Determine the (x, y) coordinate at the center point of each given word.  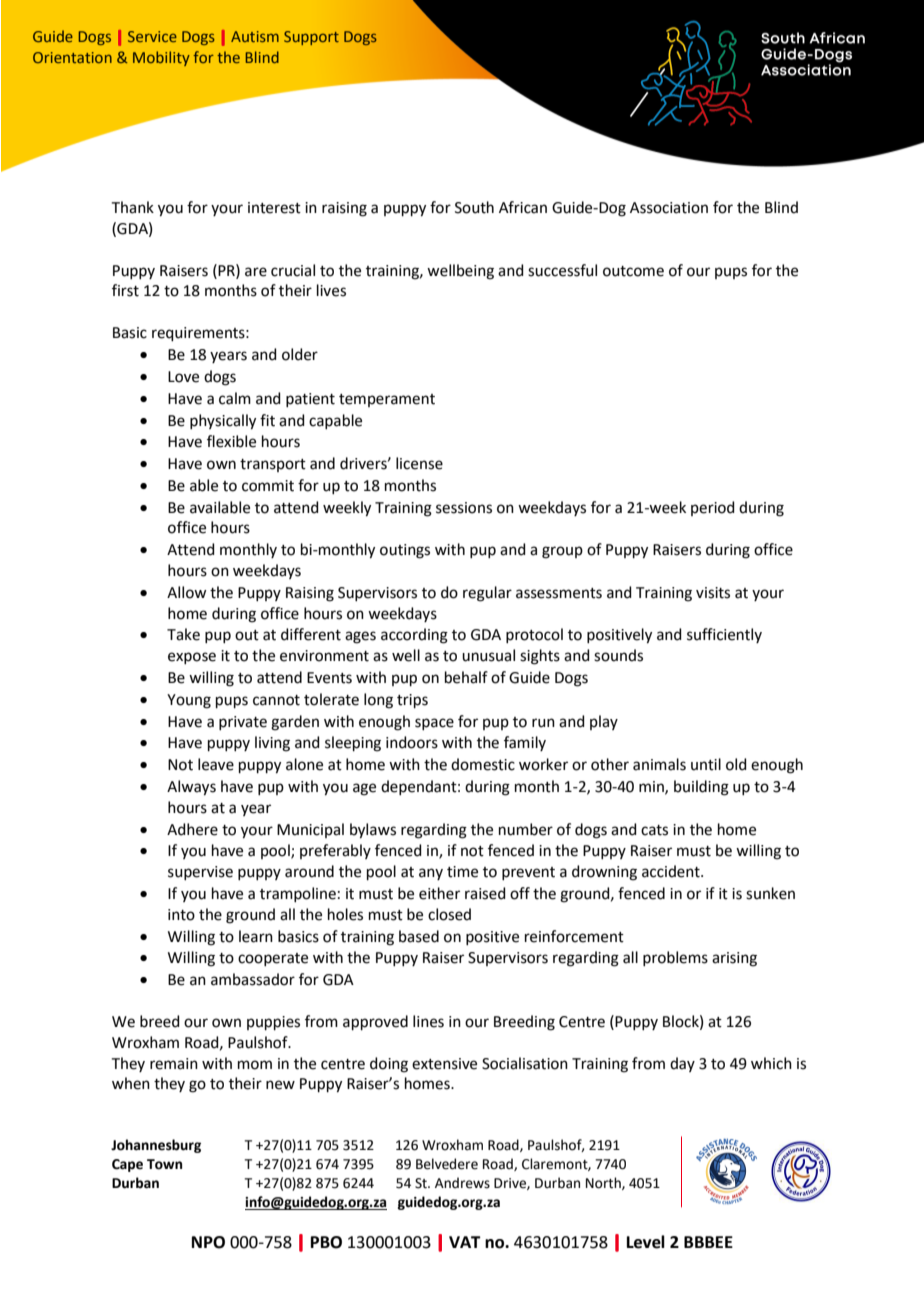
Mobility (161, 58)
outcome (633, 271)
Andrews (462, 1183)
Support (311, 38)
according (414, 636)
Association (669, 208)
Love (183, 377)
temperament (387, 400)
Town (164, 1164)
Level (646, 1242)
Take (183, 634)
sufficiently (724, 635)
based (419, 936)
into (181, 915)
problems (675, 958)
